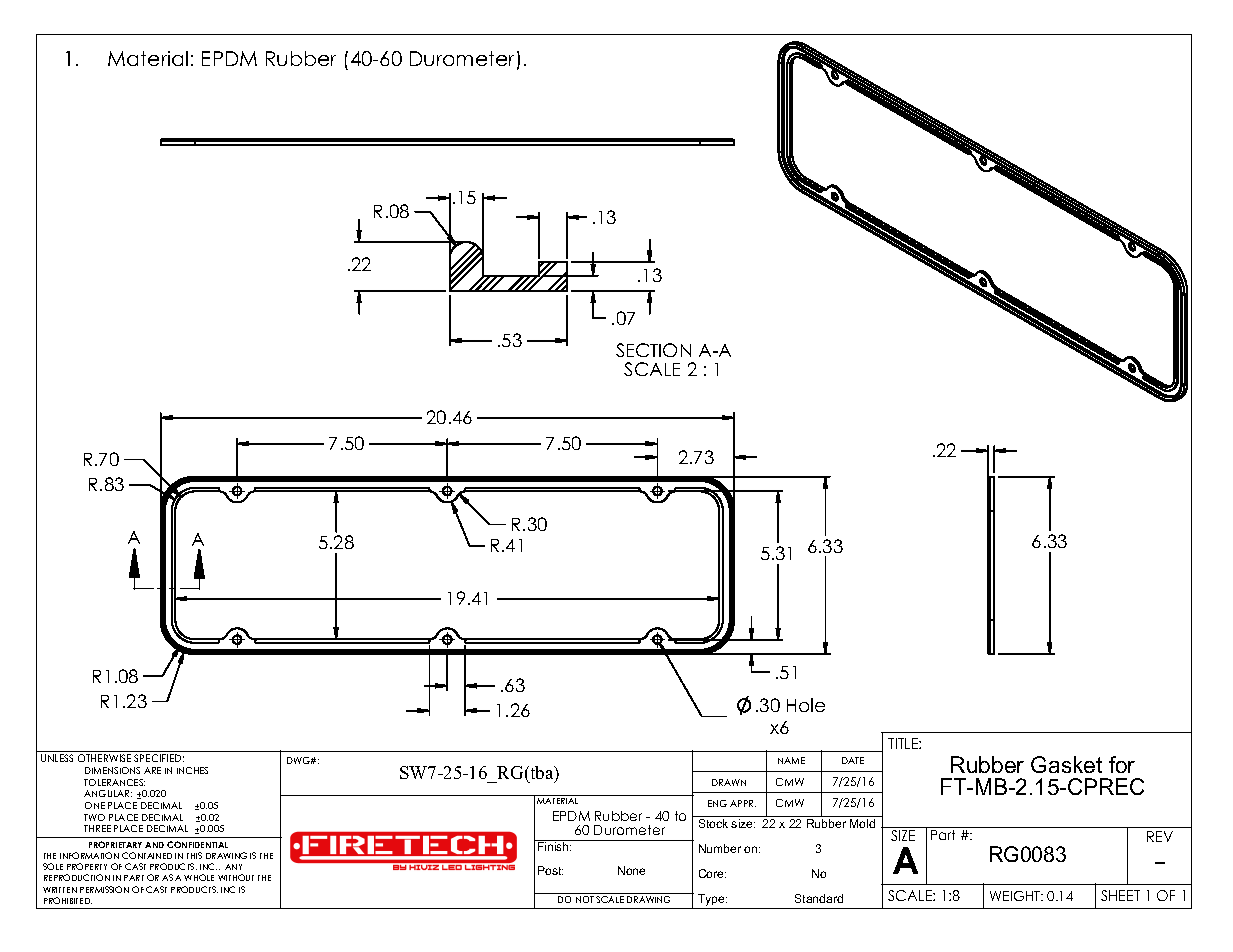  I want to click on WITHOUT, so click(236, 877).
